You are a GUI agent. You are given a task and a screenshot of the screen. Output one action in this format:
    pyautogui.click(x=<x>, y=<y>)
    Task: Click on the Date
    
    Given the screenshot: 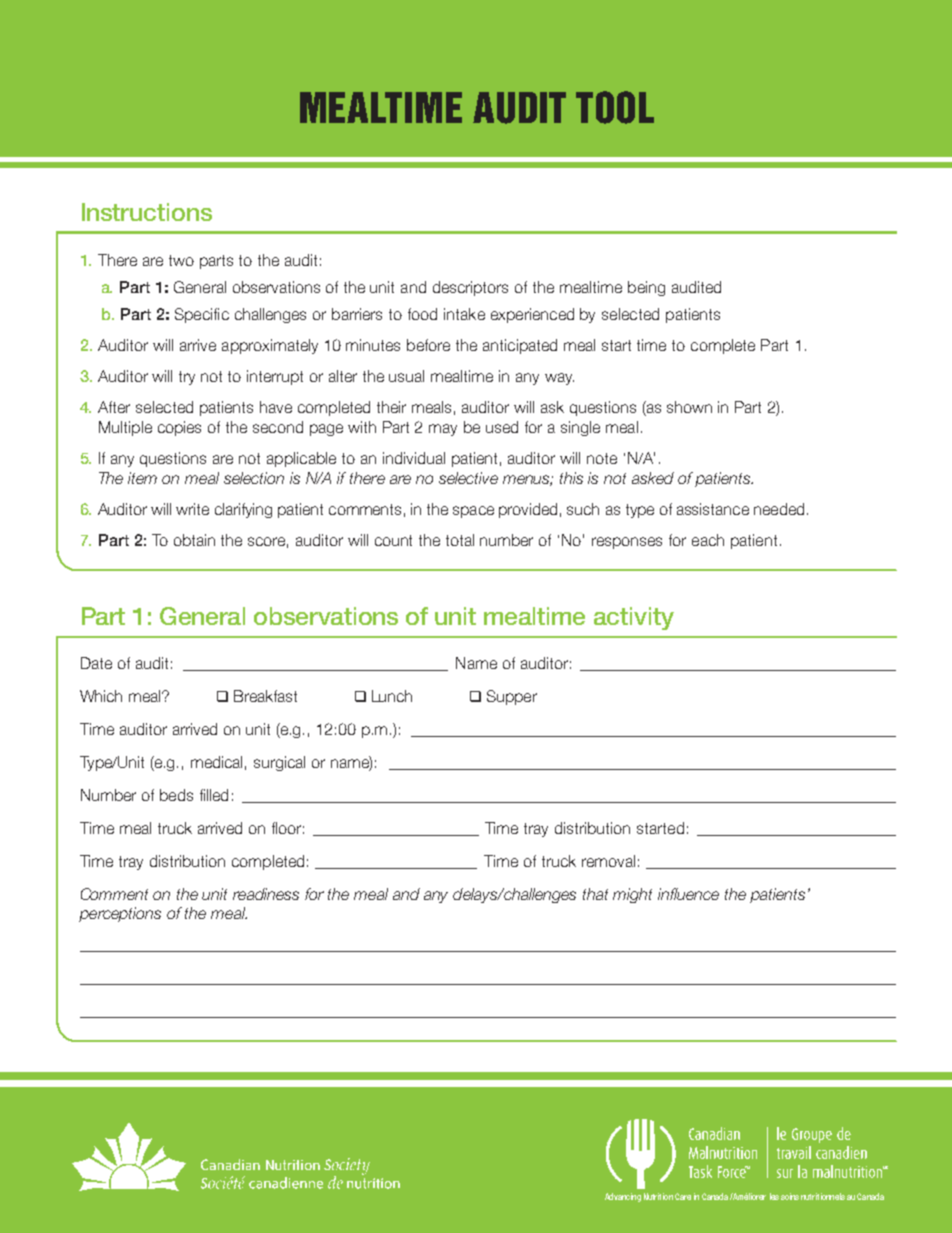 What is the action you would take?
    pyautogui.click(x=96, y=663)
